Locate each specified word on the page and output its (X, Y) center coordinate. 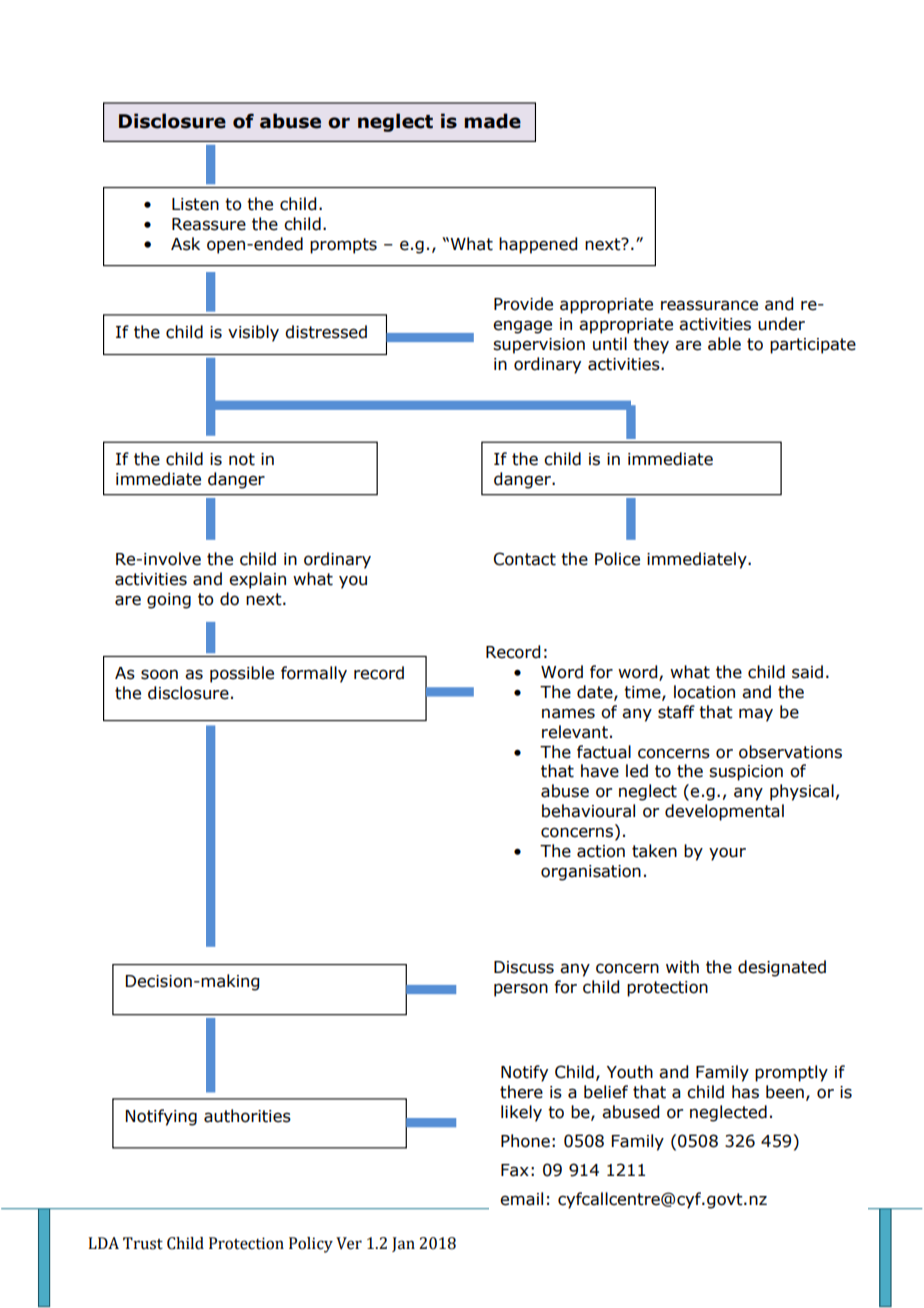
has (745, 1092)
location (704, 692)
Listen (195, 204)
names (568, 713)
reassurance (709, 305)
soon (159, 674)
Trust (143, 1243)
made (492, 121)
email (521, 1199)
